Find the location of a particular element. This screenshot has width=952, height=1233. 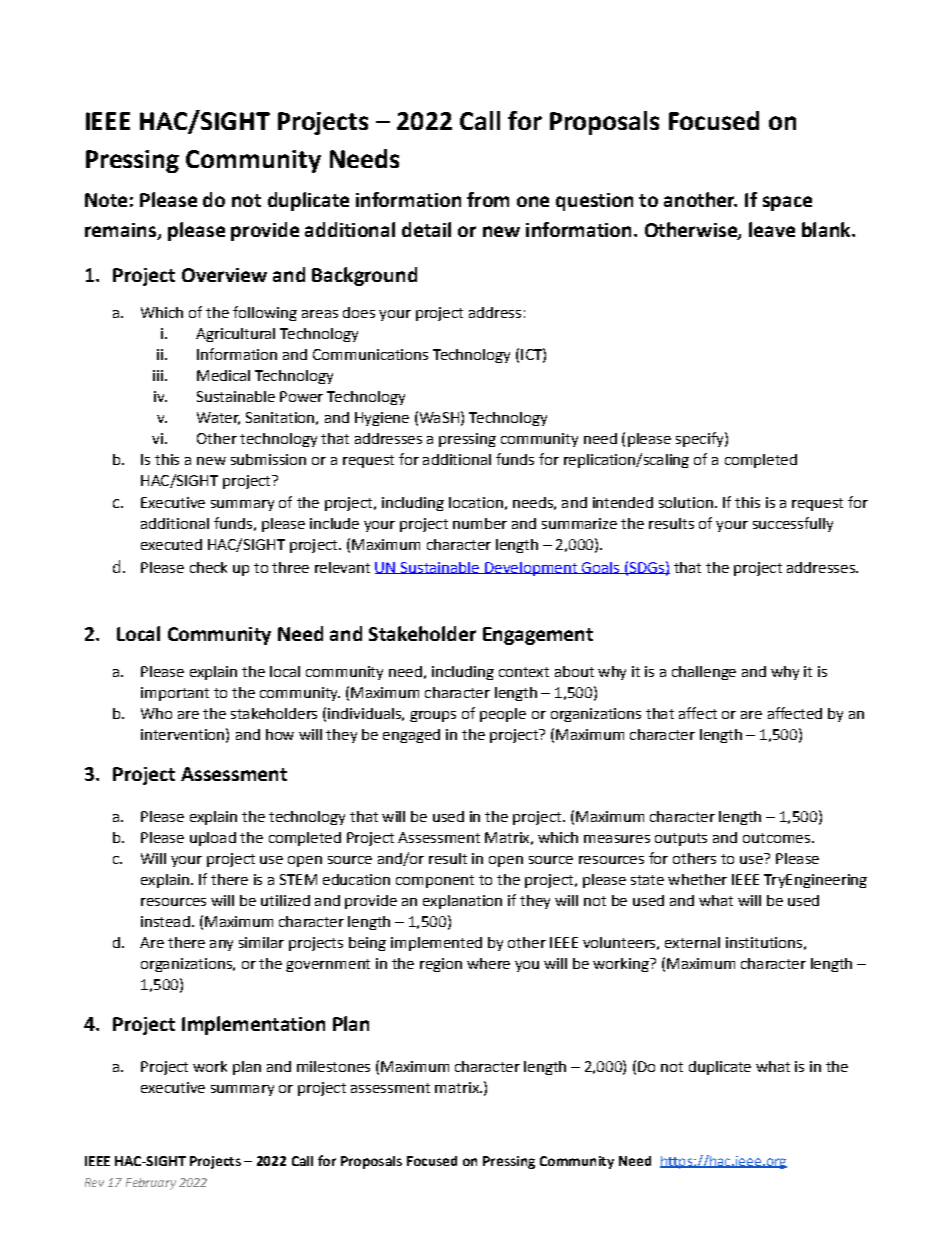

milestones is located at coordinates (333, 1066).
